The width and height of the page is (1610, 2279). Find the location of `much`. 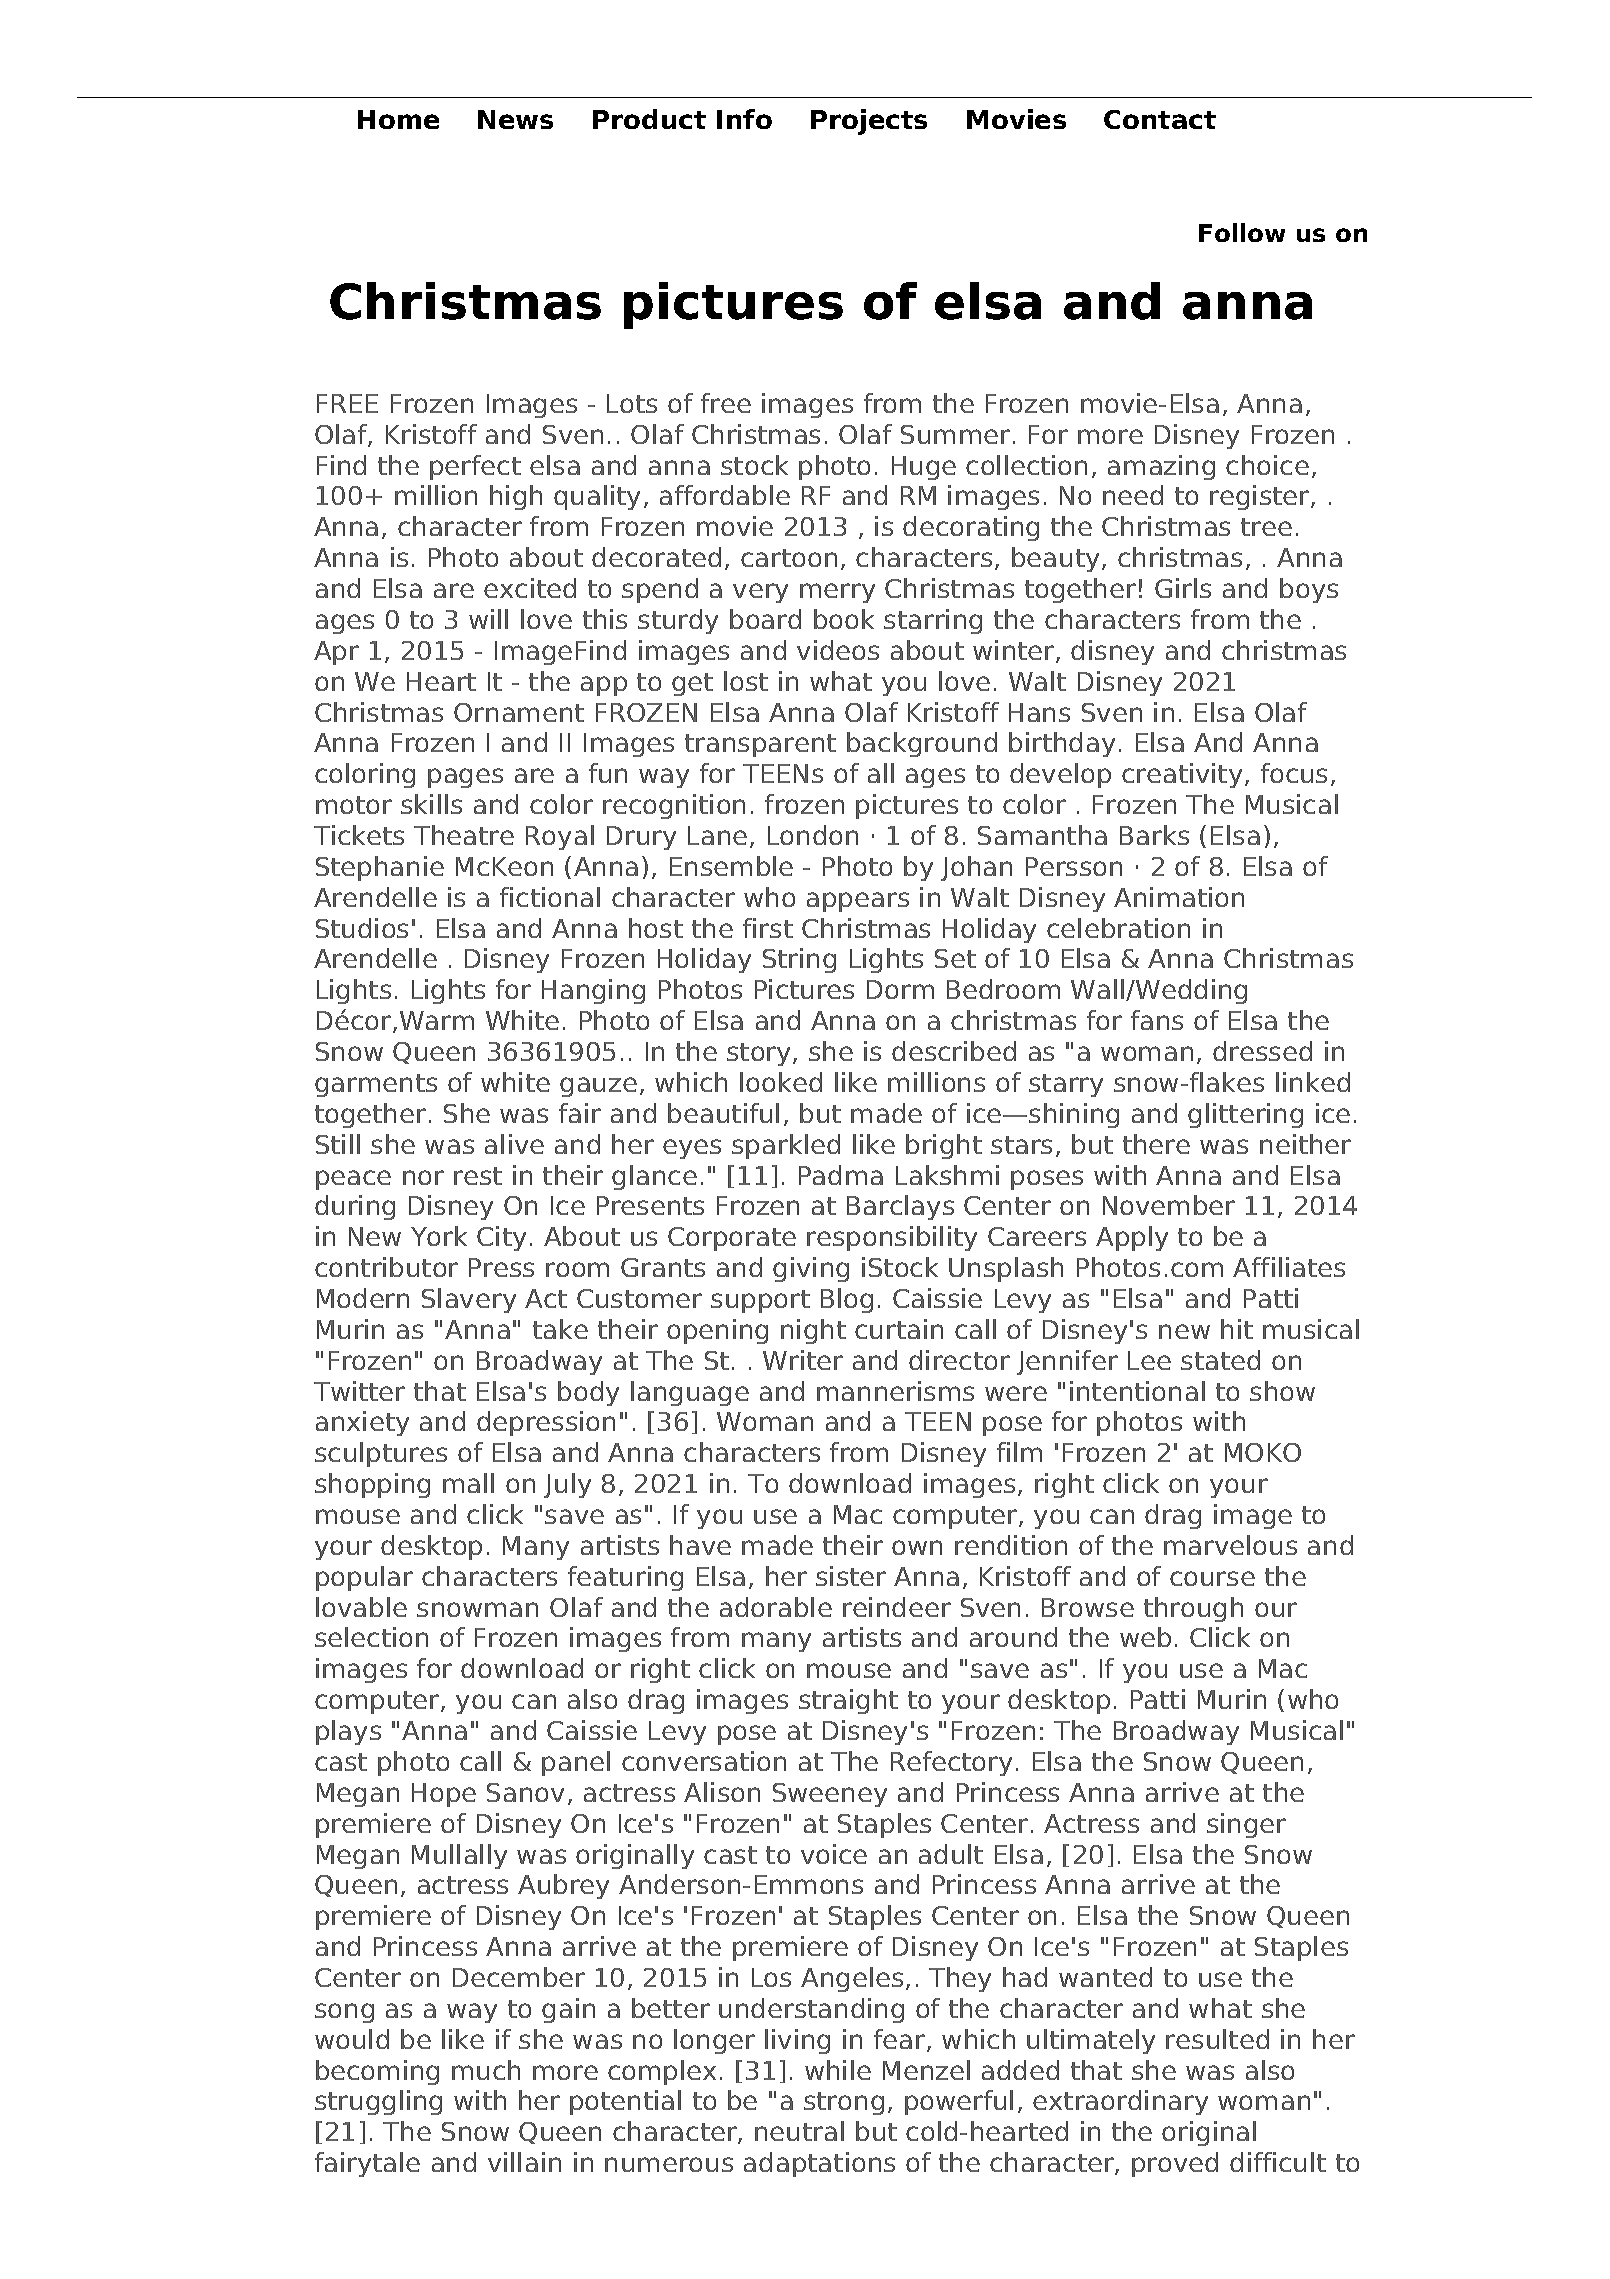

much is located at coordinates (486, 2070).
